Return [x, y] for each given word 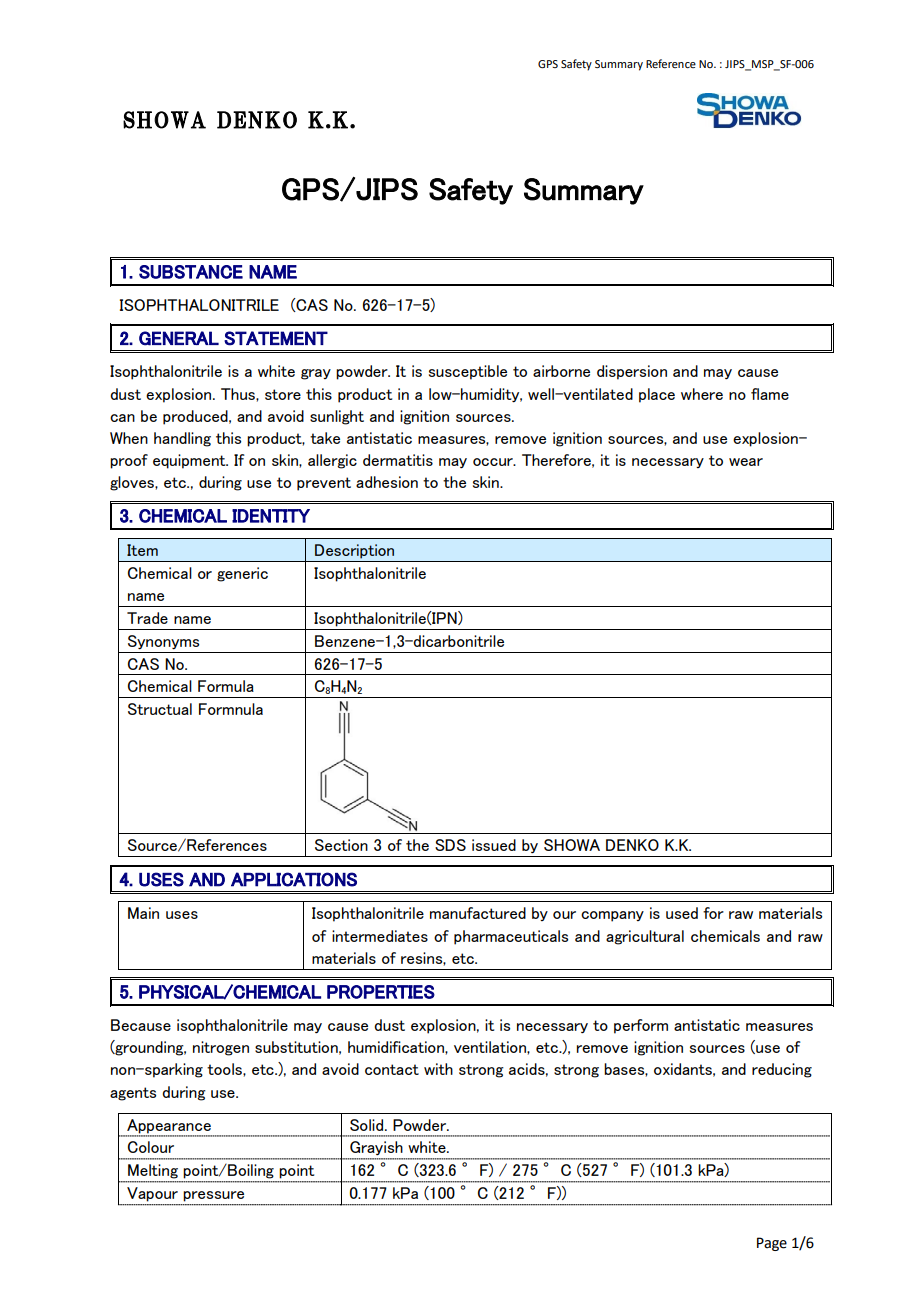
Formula [226, 686]
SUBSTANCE [191, 272]
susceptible [468, 372]
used [682, 913]
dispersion [632, 372]
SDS [450, 845]
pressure [214, 1196]
